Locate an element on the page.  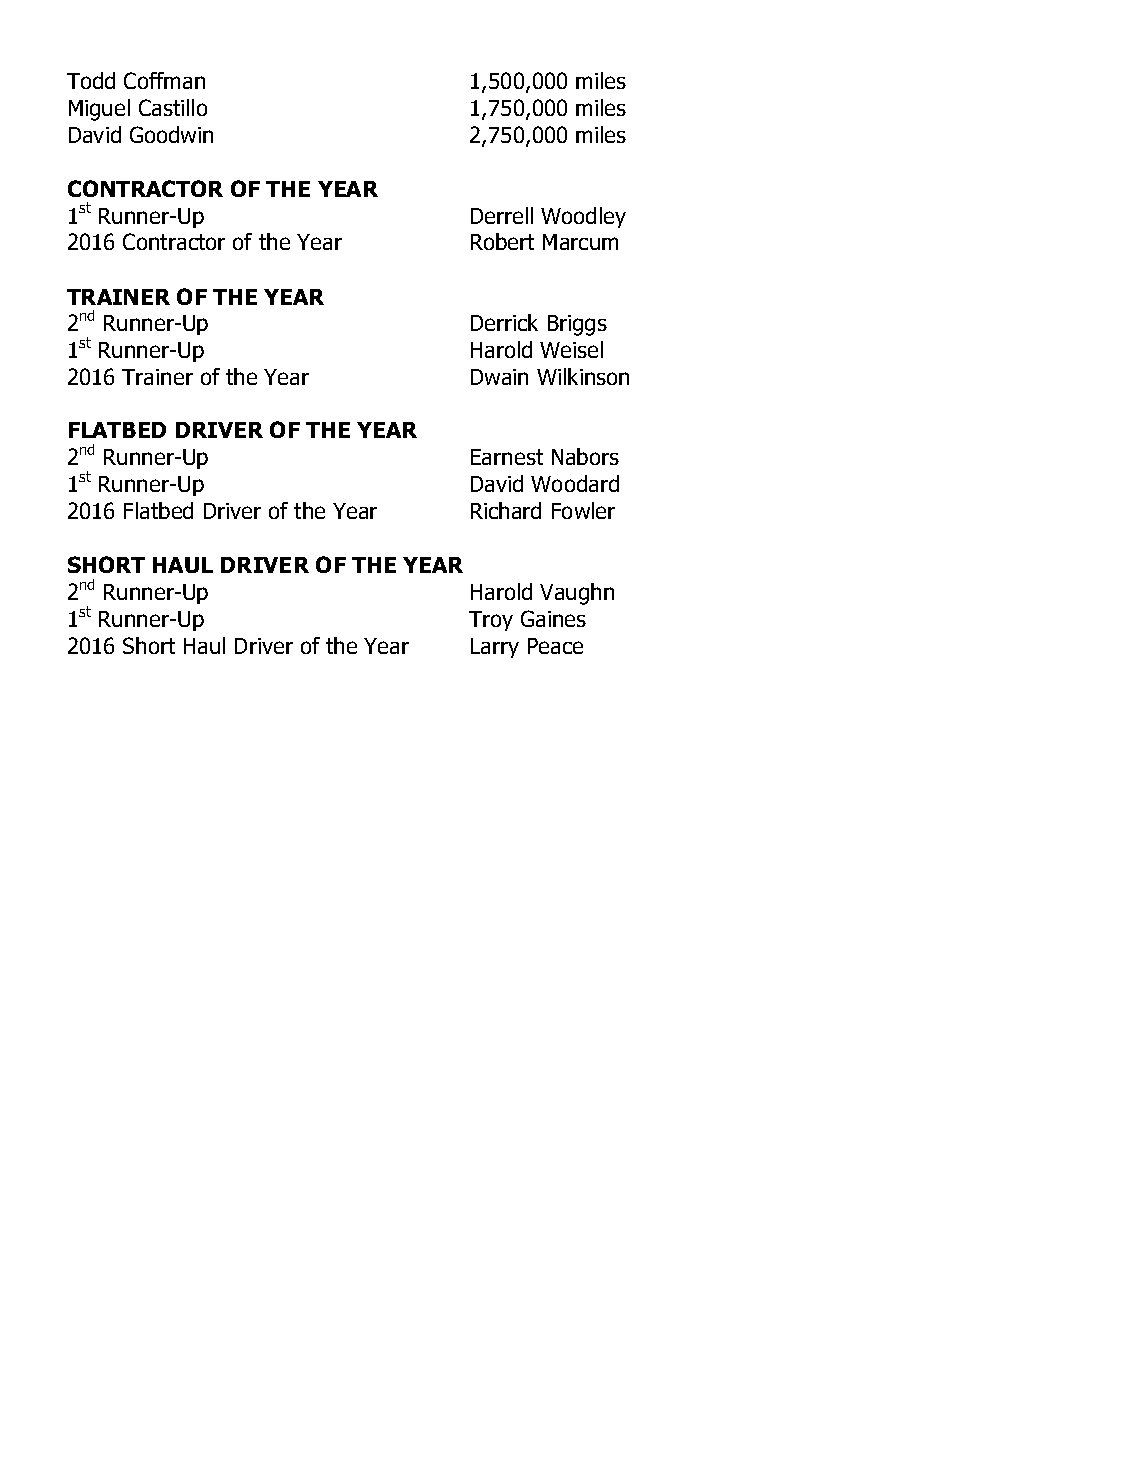
Coffman is located at coordinates (164, 80).
